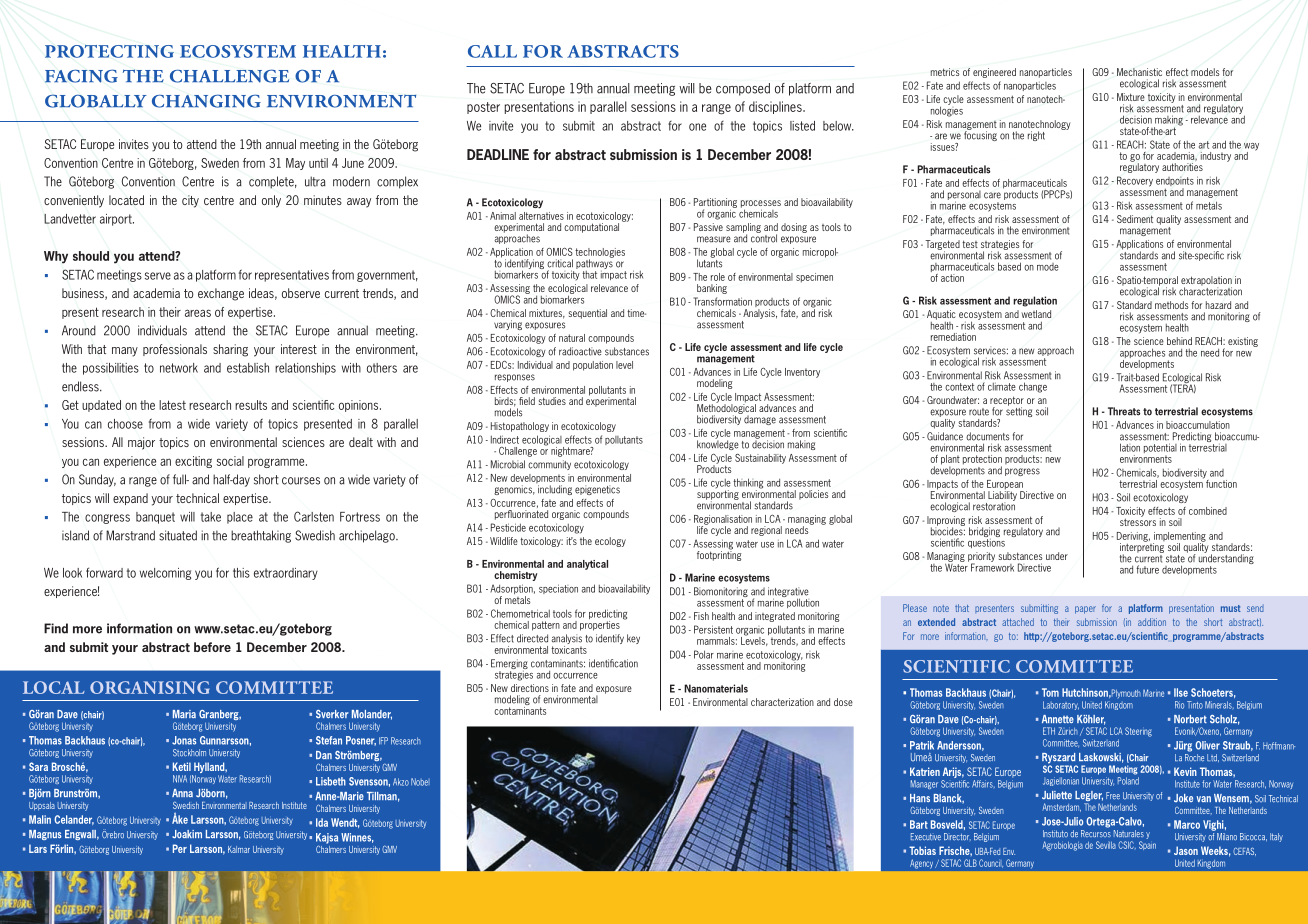 This screenshot has width=1308, height=924. What do you see at coordinates (187, 834) in the screenshot?
I see `Joakim` at bounding box center [187, 834].
